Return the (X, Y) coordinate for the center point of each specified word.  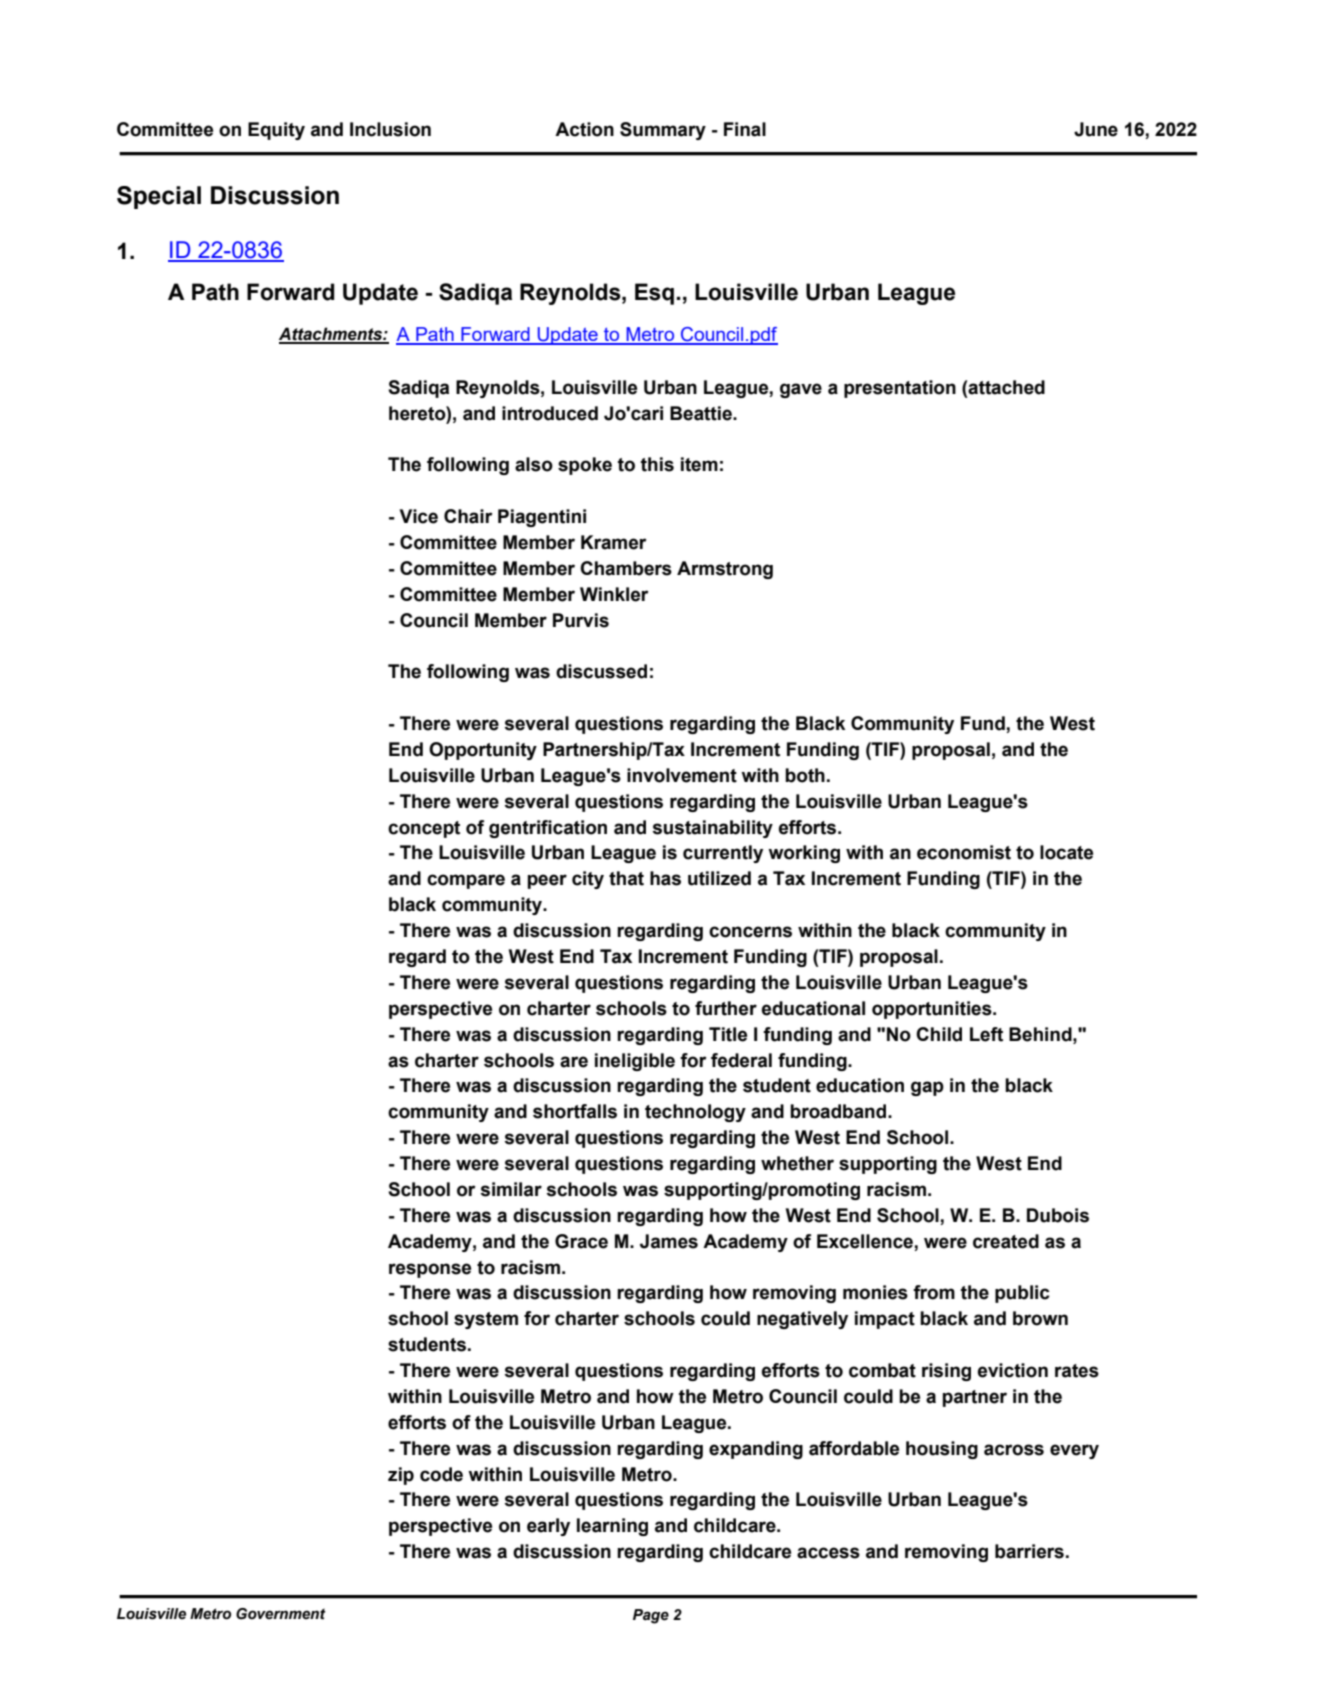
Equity (276, 131)
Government (281, 1614)
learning (612, 1527)
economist (964, 852)
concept (424, 829)
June (1096, 129)
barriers (1029, 1551)
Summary (663, 131)
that (626, 878)
